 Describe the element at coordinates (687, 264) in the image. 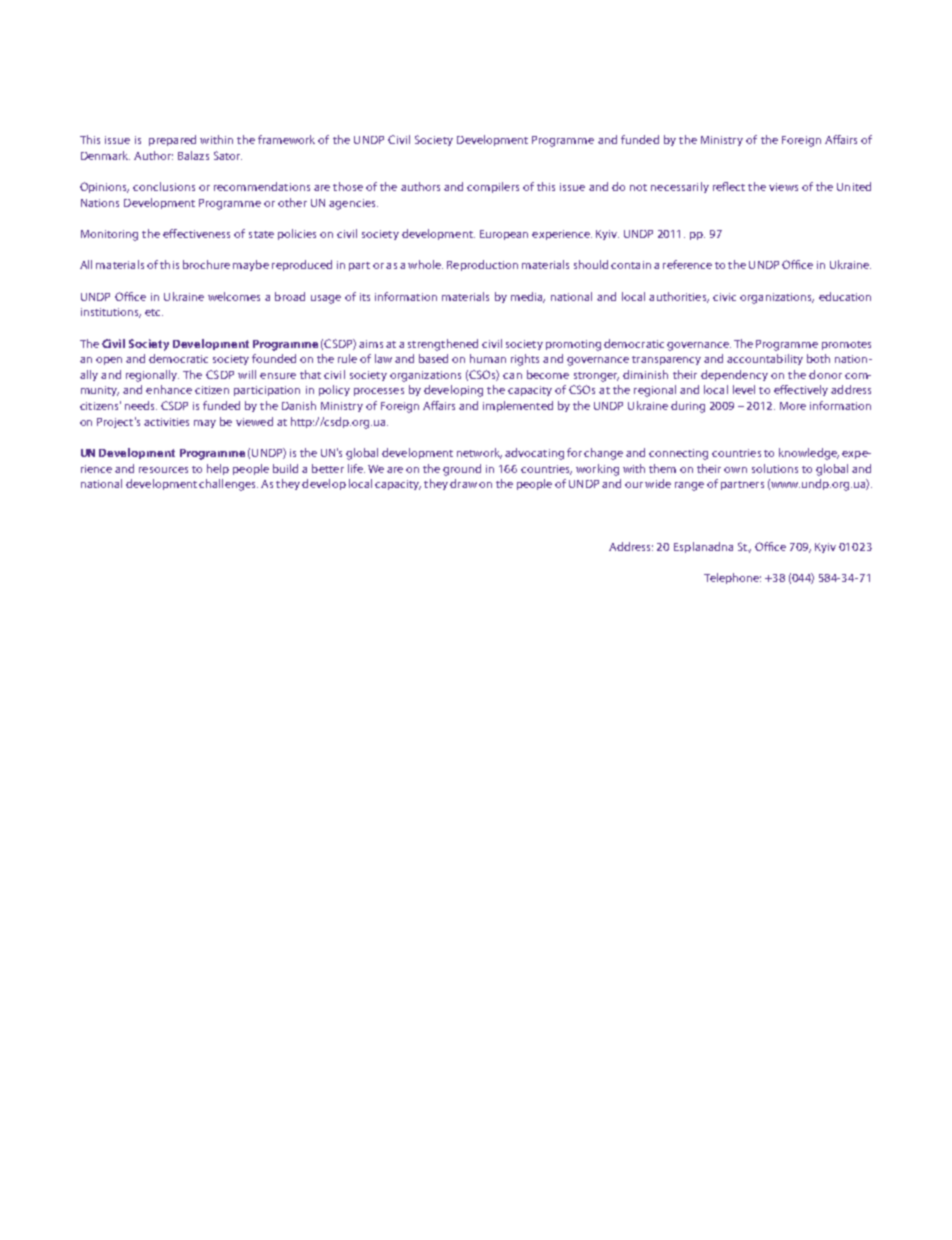

I see `reference` at that location.
